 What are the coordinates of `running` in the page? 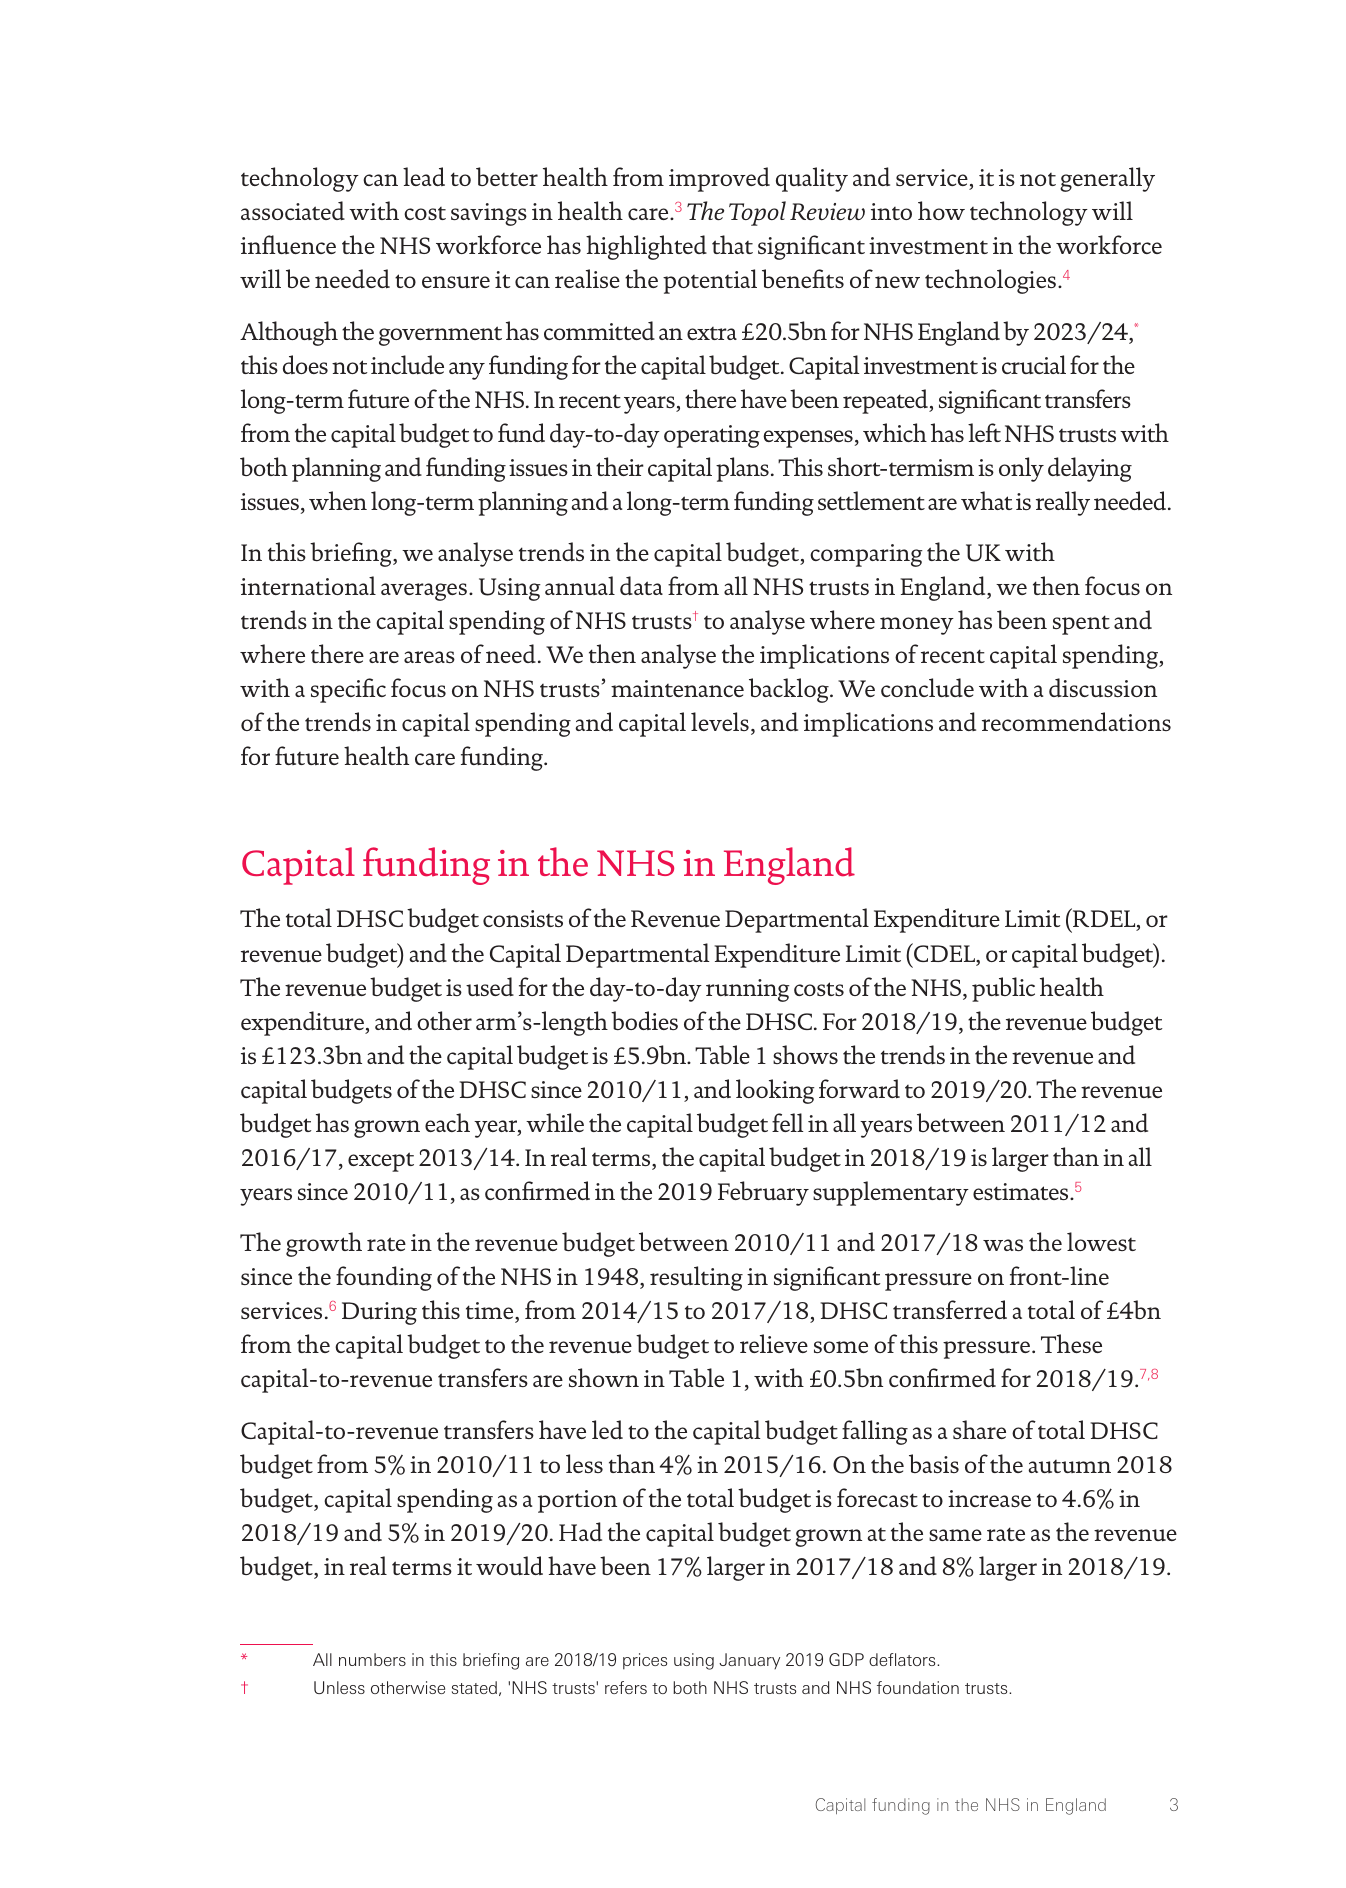 It's located at (748, 990).
